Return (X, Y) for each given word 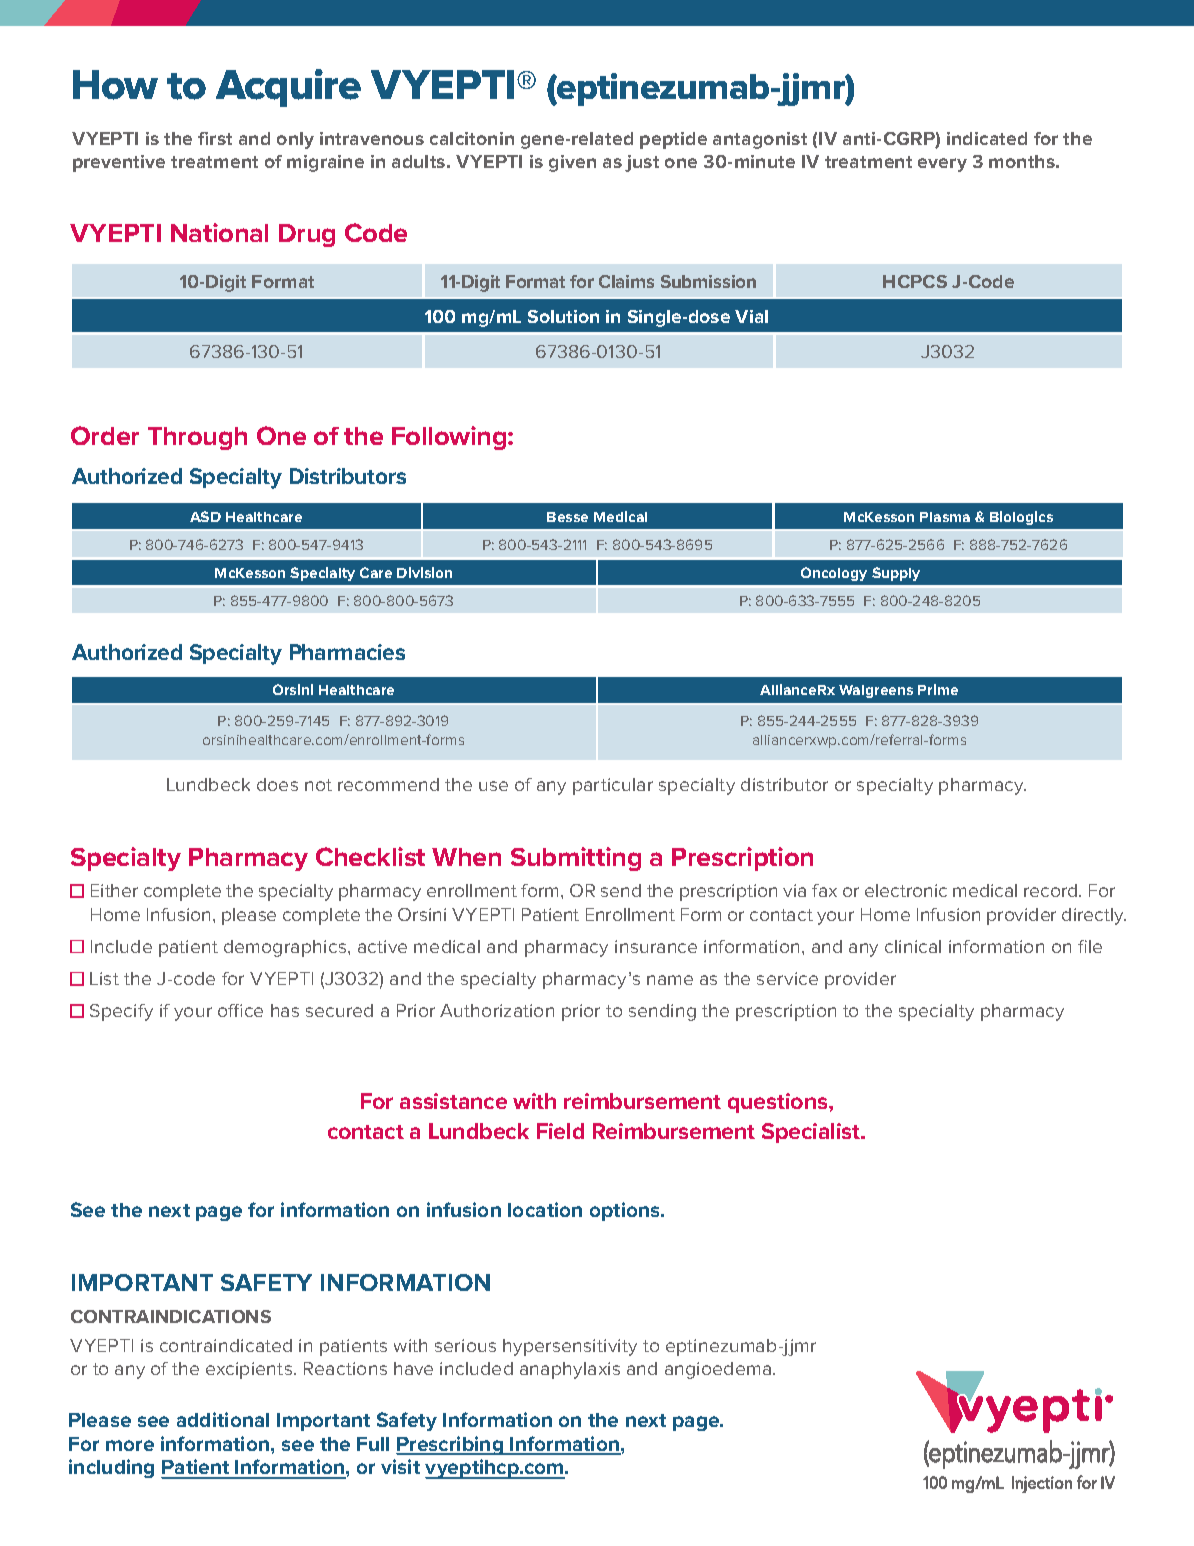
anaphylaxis (570, 1370)
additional (223, 1419)
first (215, 138)
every (942, 165)
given (572, 163)
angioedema (718, 1370)
